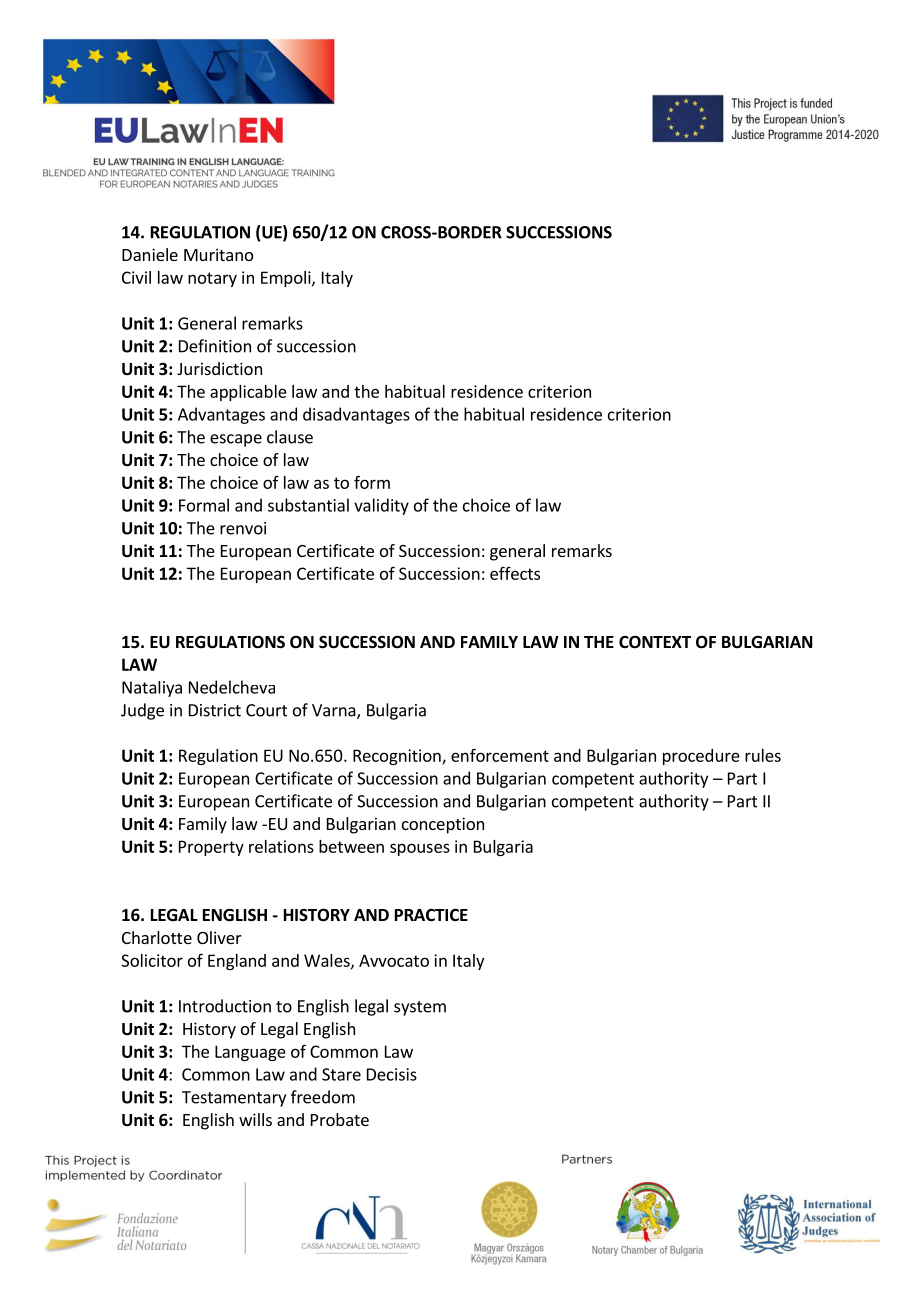 Image resolution: width=924 pixels, height=1308 pixels. Describe the element at coordinates (308, 505) in the page. I see `substantial` at that location.
